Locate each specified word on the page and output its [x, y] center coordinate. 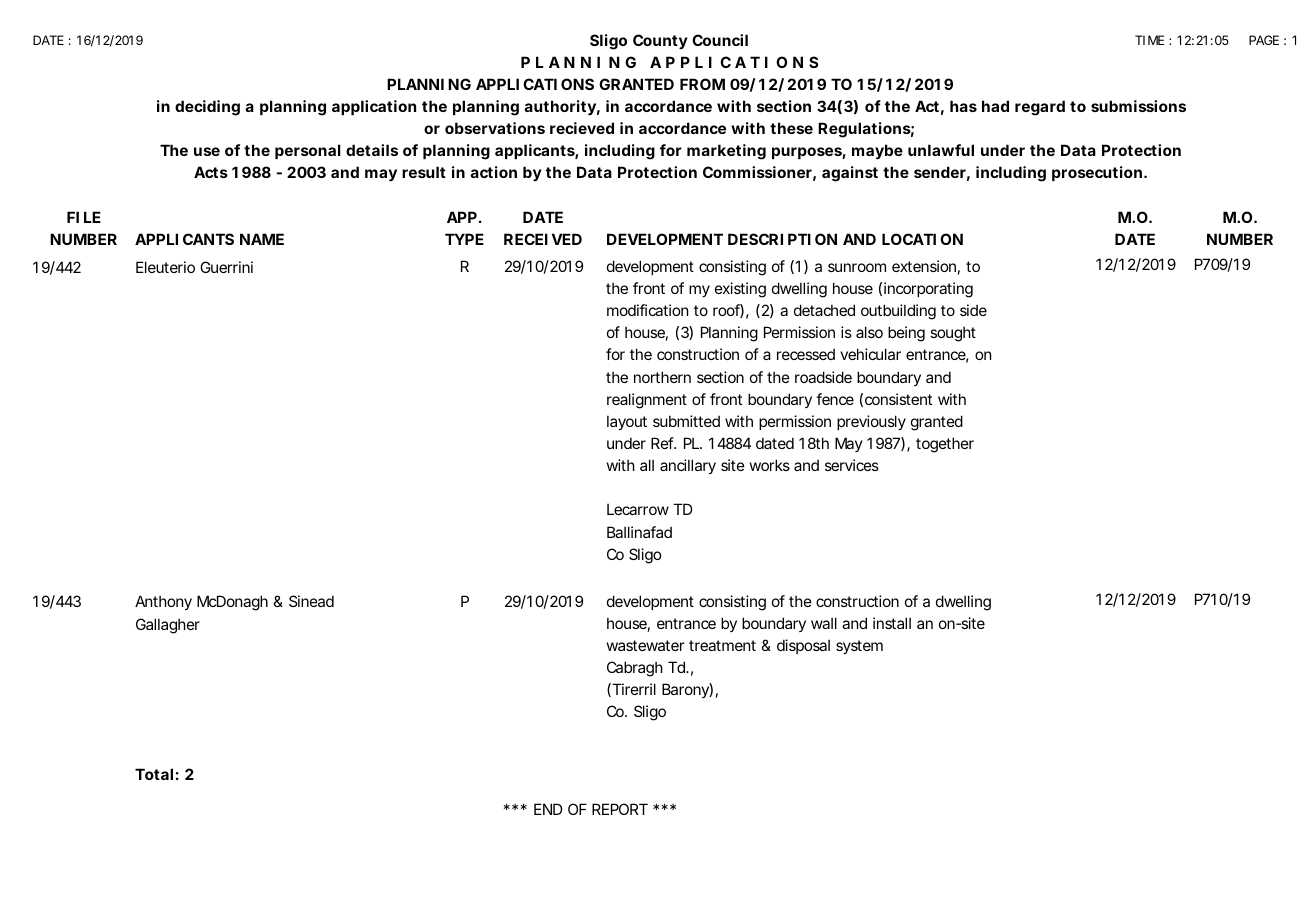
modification [647, 310]
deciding [207, 108]
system [859, 647]
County [660, 41]
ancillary [688, 466]
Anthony [163, 602]
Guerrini [226, 267]
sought [953, 334]
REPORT [620, 809]
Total [154, 774]
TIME [1149, 40]
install [892, 623]
